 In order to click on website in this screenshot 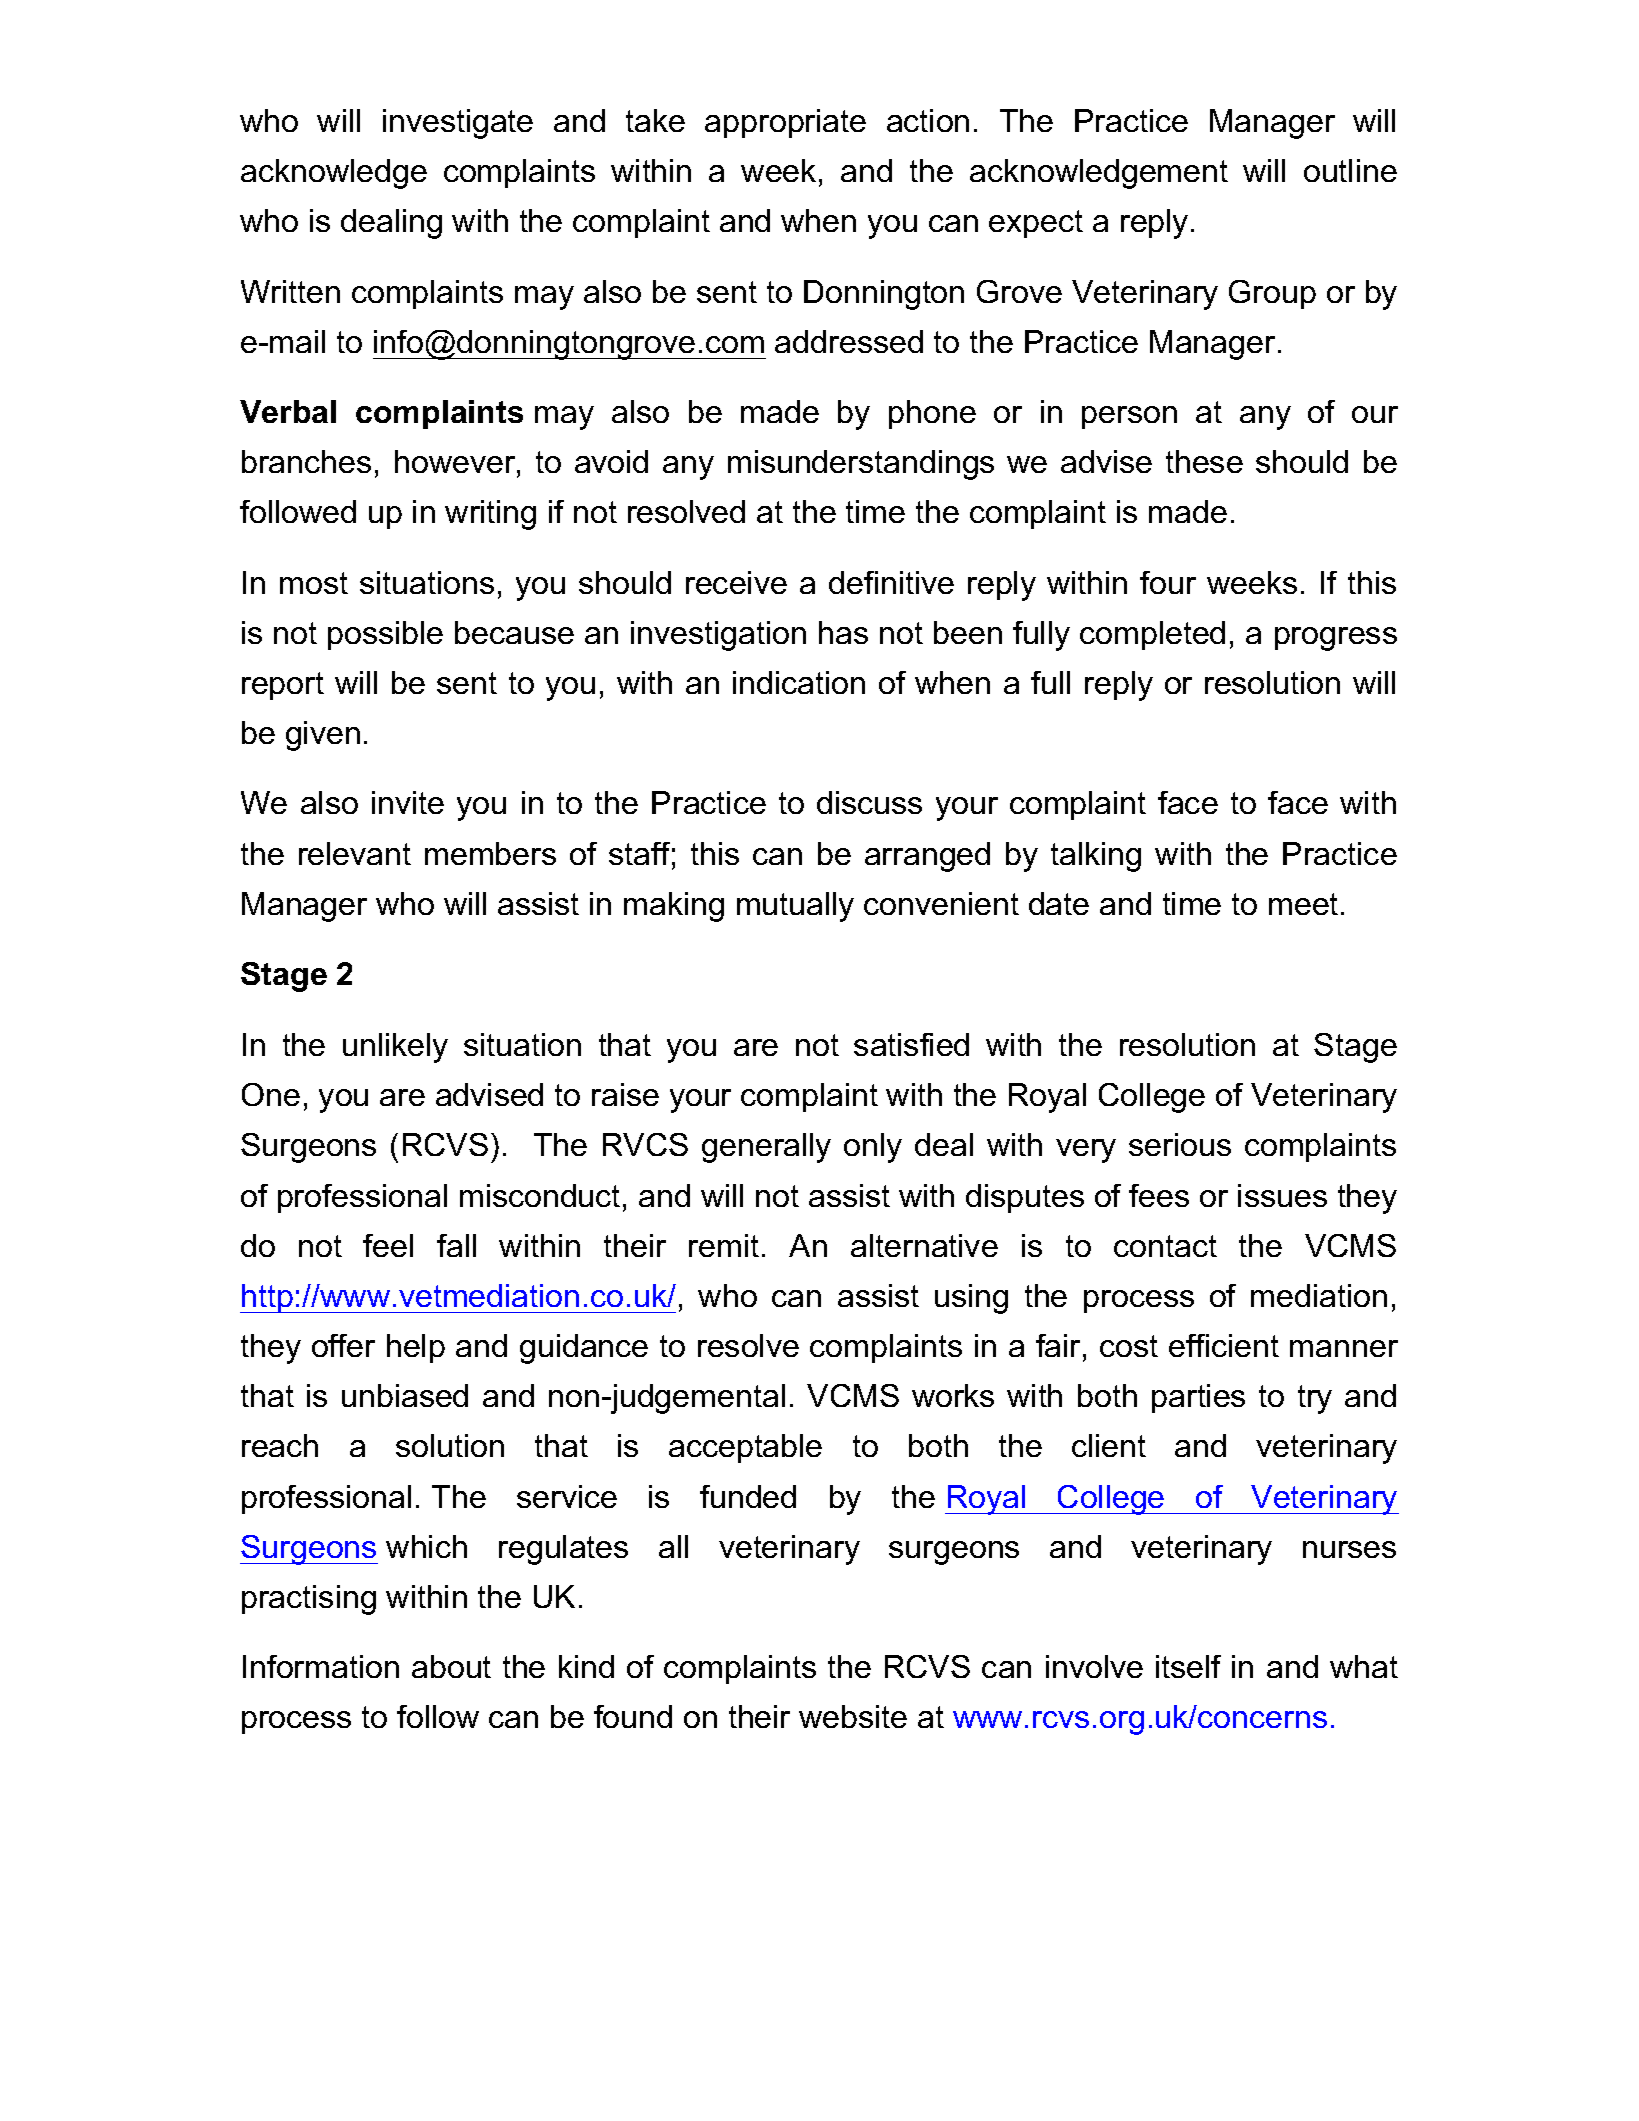, I will do `click(853, 1716)`.
